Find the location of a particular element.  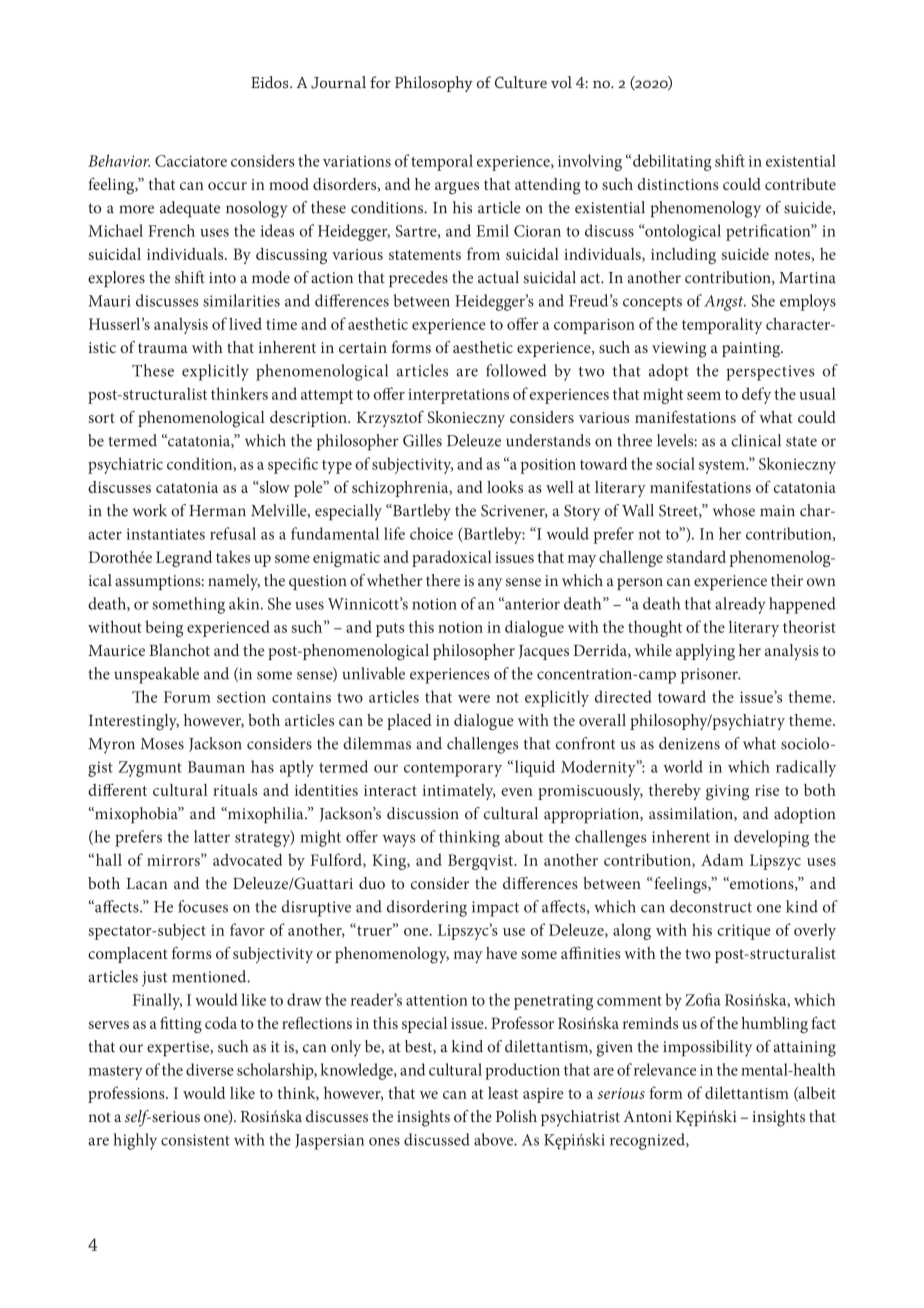

Behavior is located at coordinates (119, 160).
